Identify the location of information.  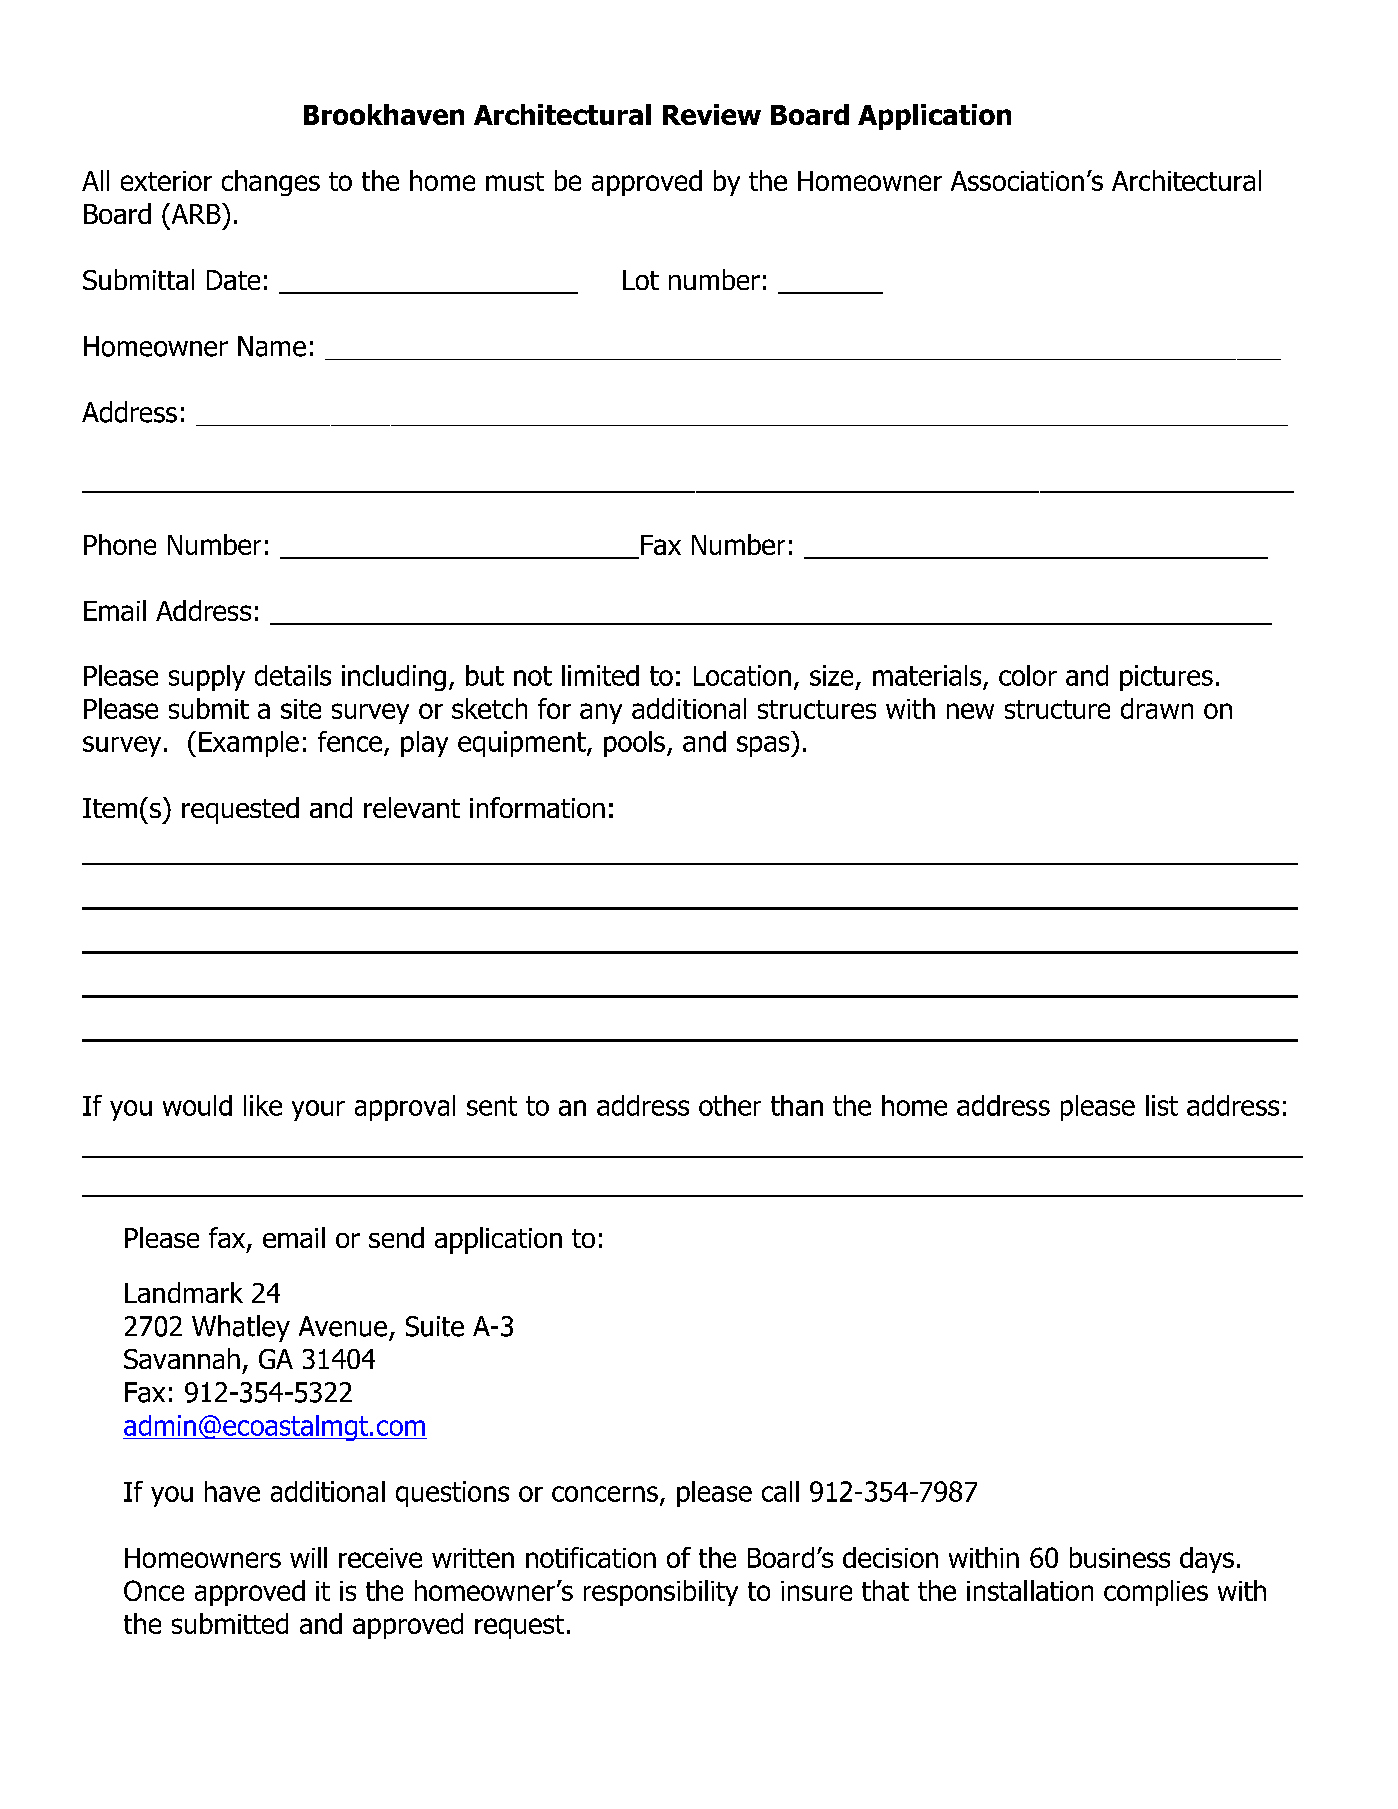
(537, 807).
